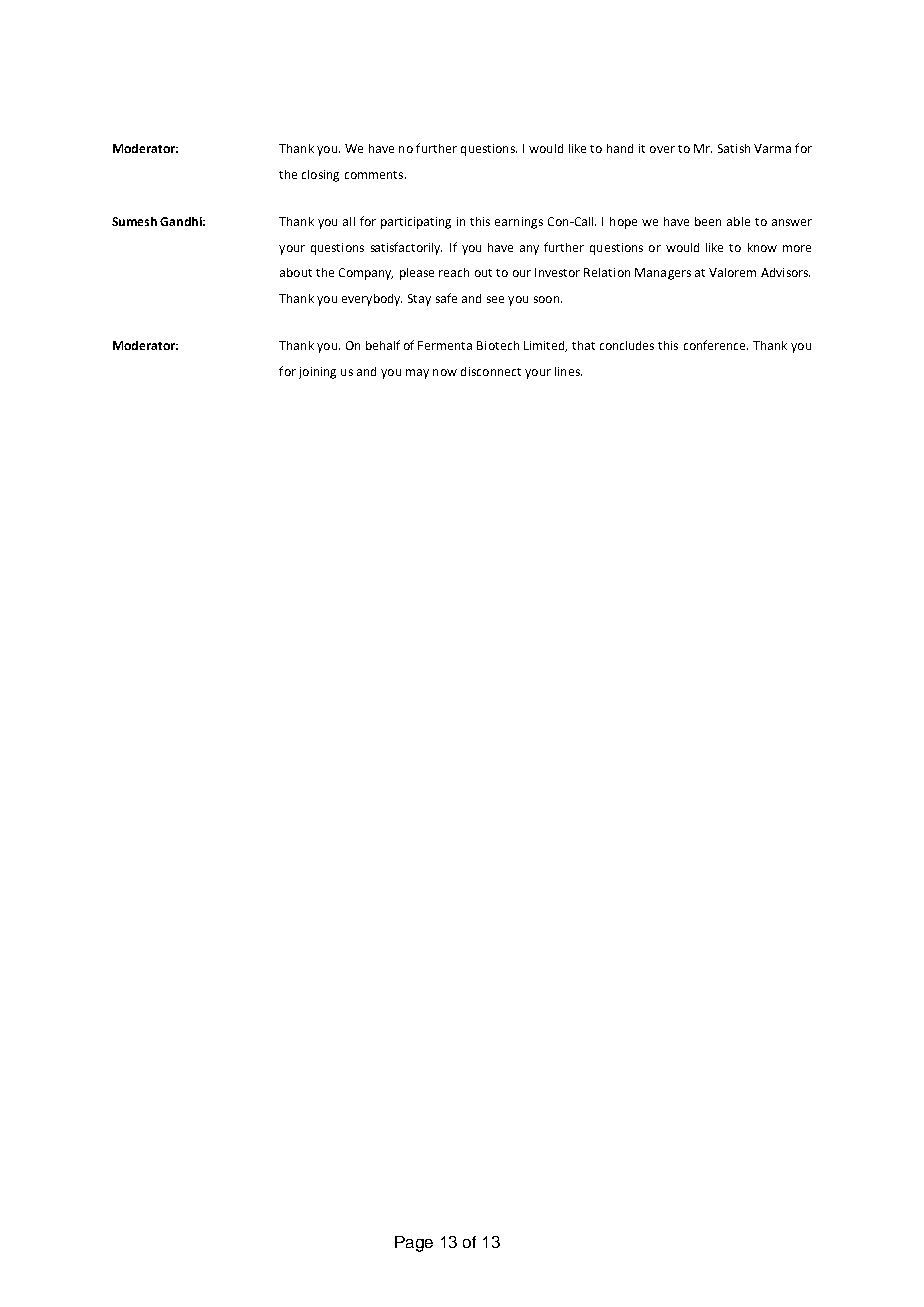  What do you see at coordinates (320, 176) in the screenshot?
I see `closing` at bounding box center [320, 176].
